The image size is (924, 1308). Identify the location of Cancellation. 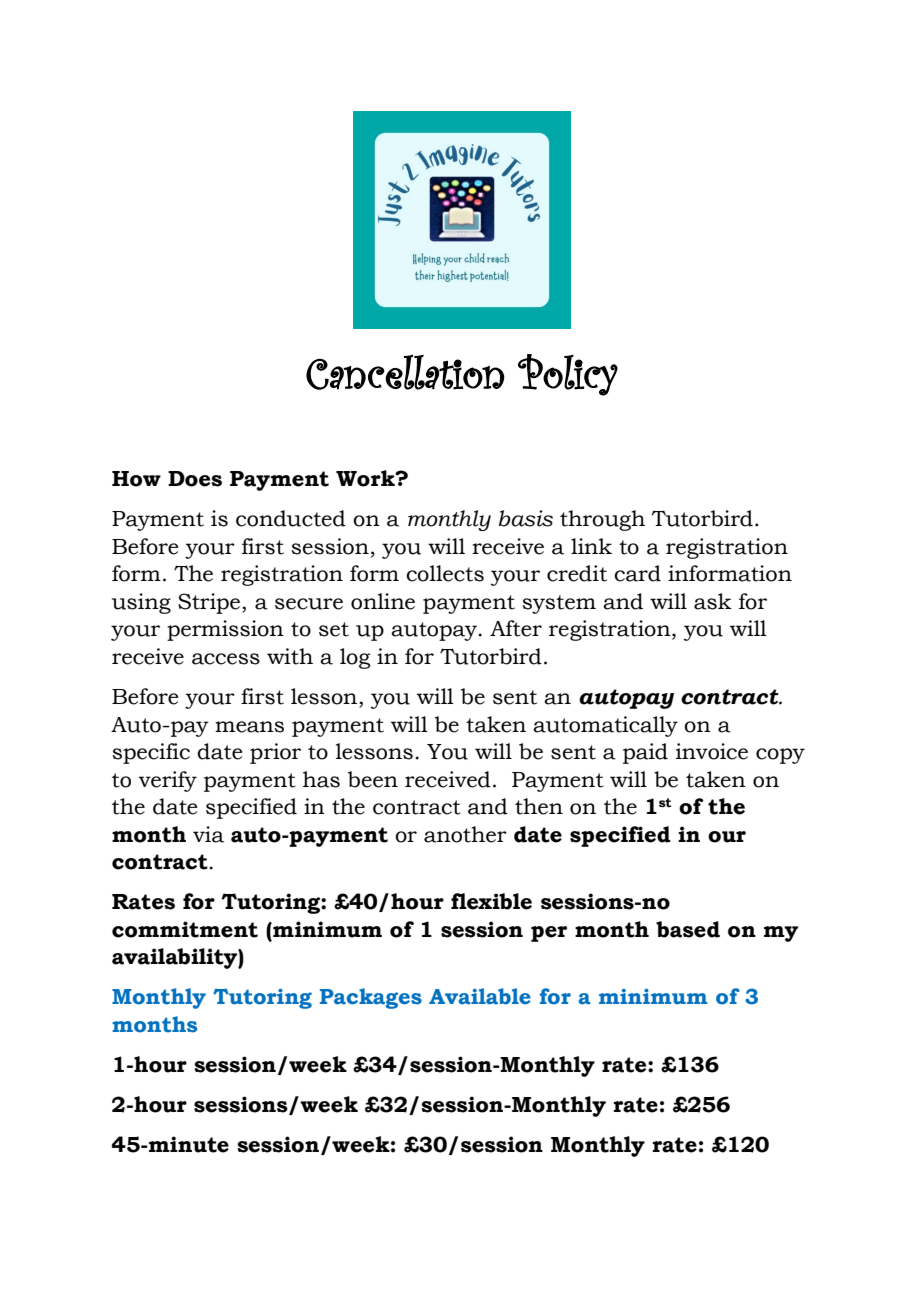
(405, 372).
